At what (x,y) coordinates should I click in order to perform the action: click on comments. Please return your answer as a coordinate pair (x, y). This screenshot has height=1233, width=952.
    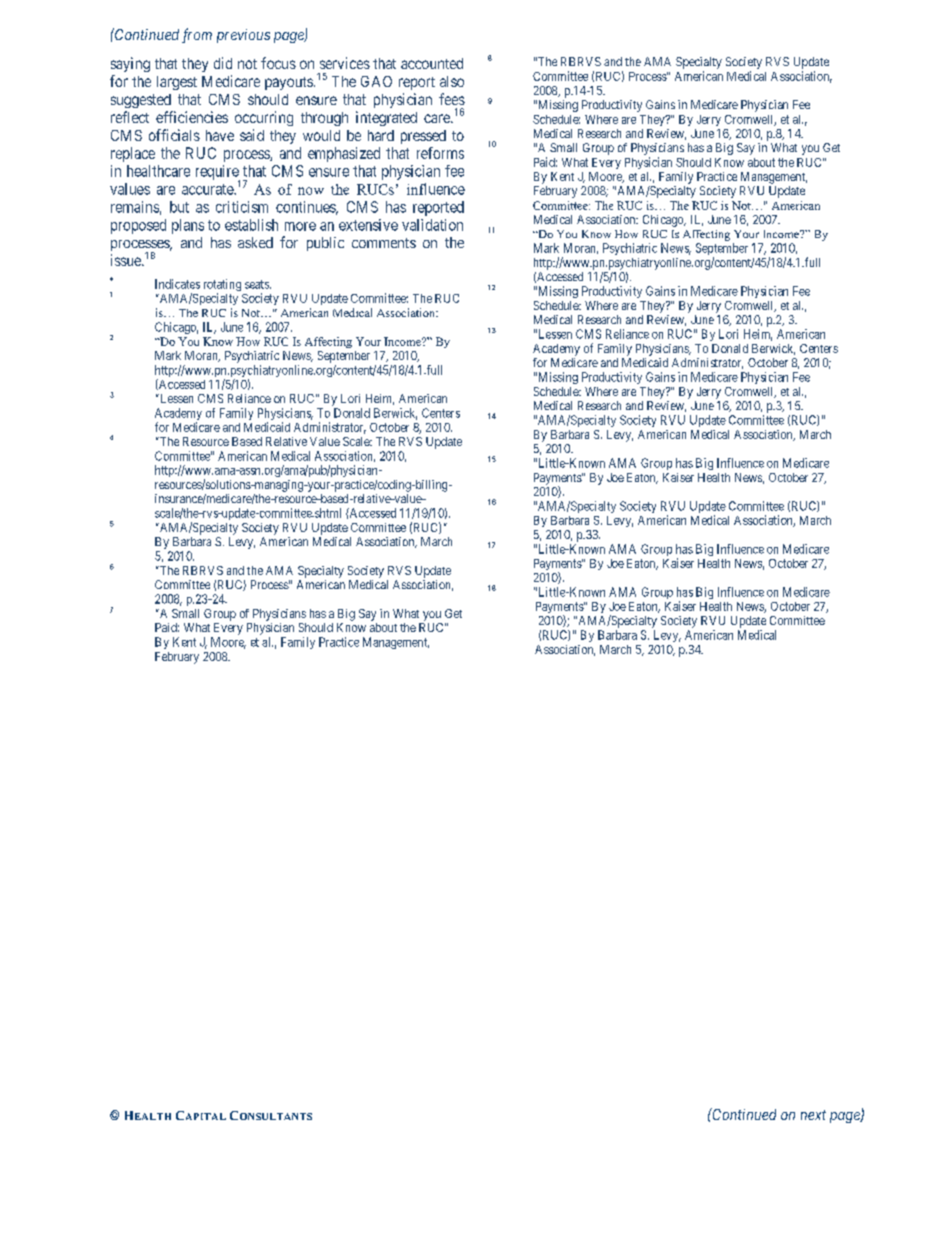
    Looking at the image, I should click on (384, 243).
